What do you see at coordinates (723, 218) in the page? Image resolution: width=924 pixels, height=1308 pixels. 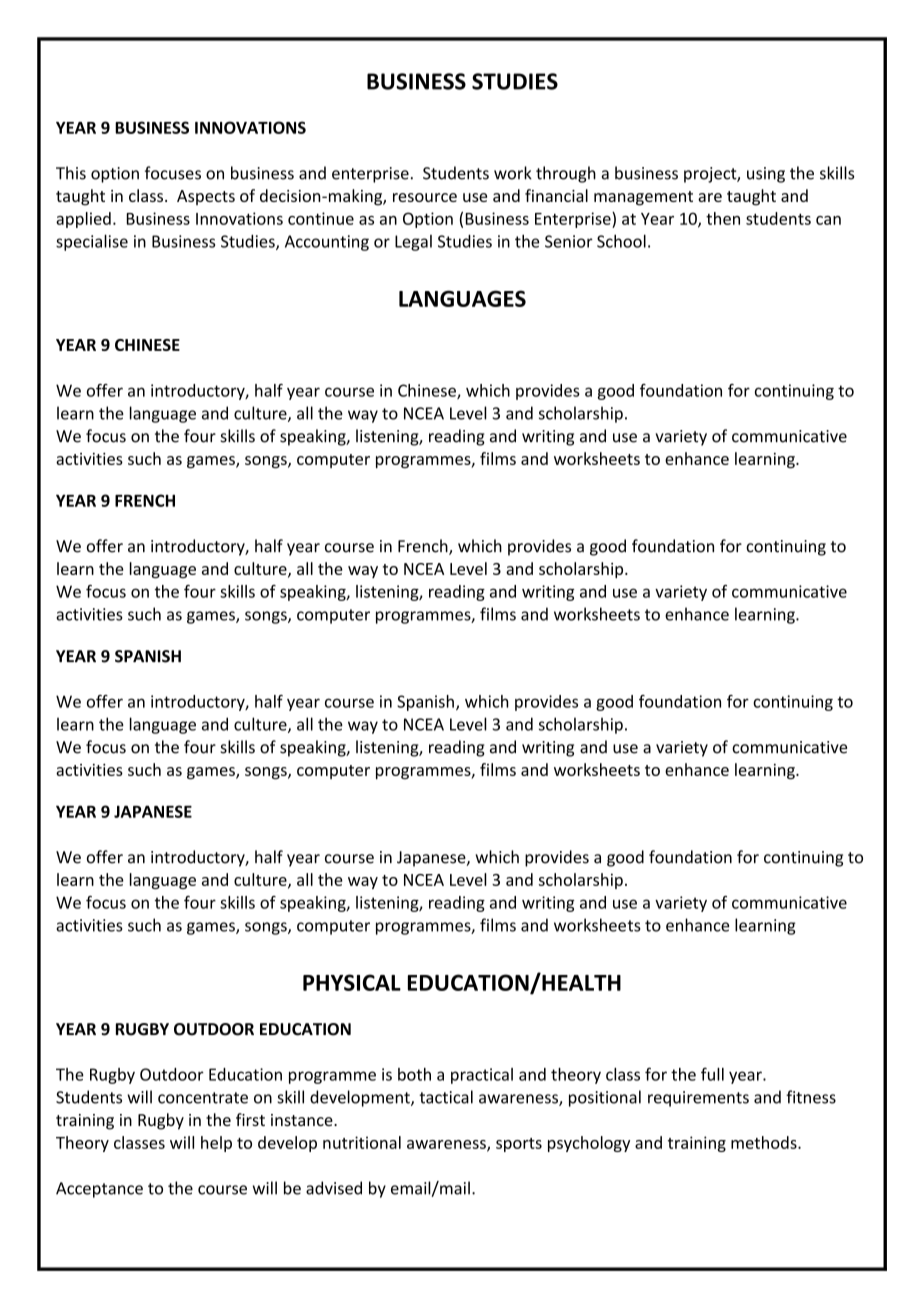 I see `then` at bounding box center [723, 218].
